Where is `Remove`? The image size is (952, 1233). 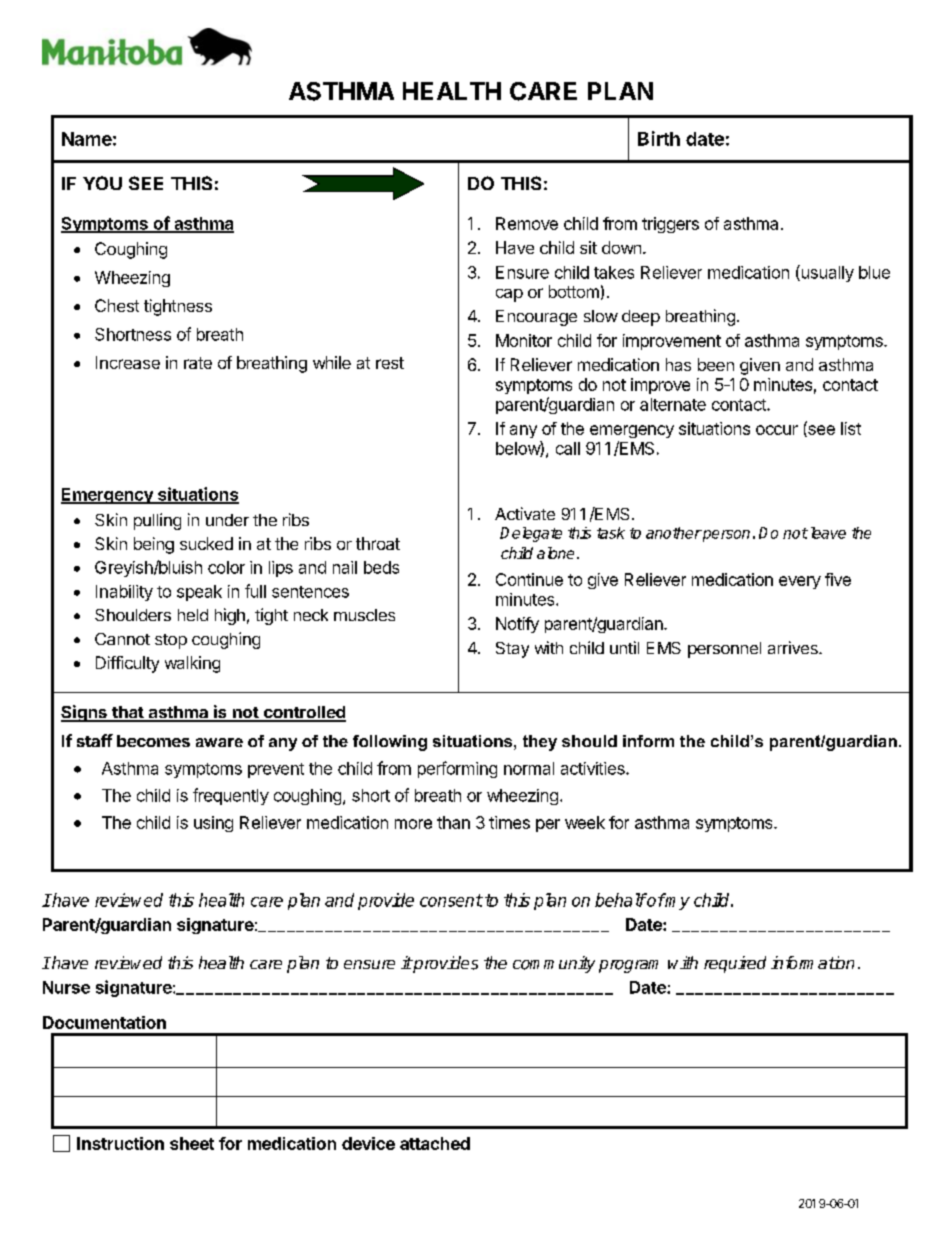
Remove is located at coordinates (527, 223).
